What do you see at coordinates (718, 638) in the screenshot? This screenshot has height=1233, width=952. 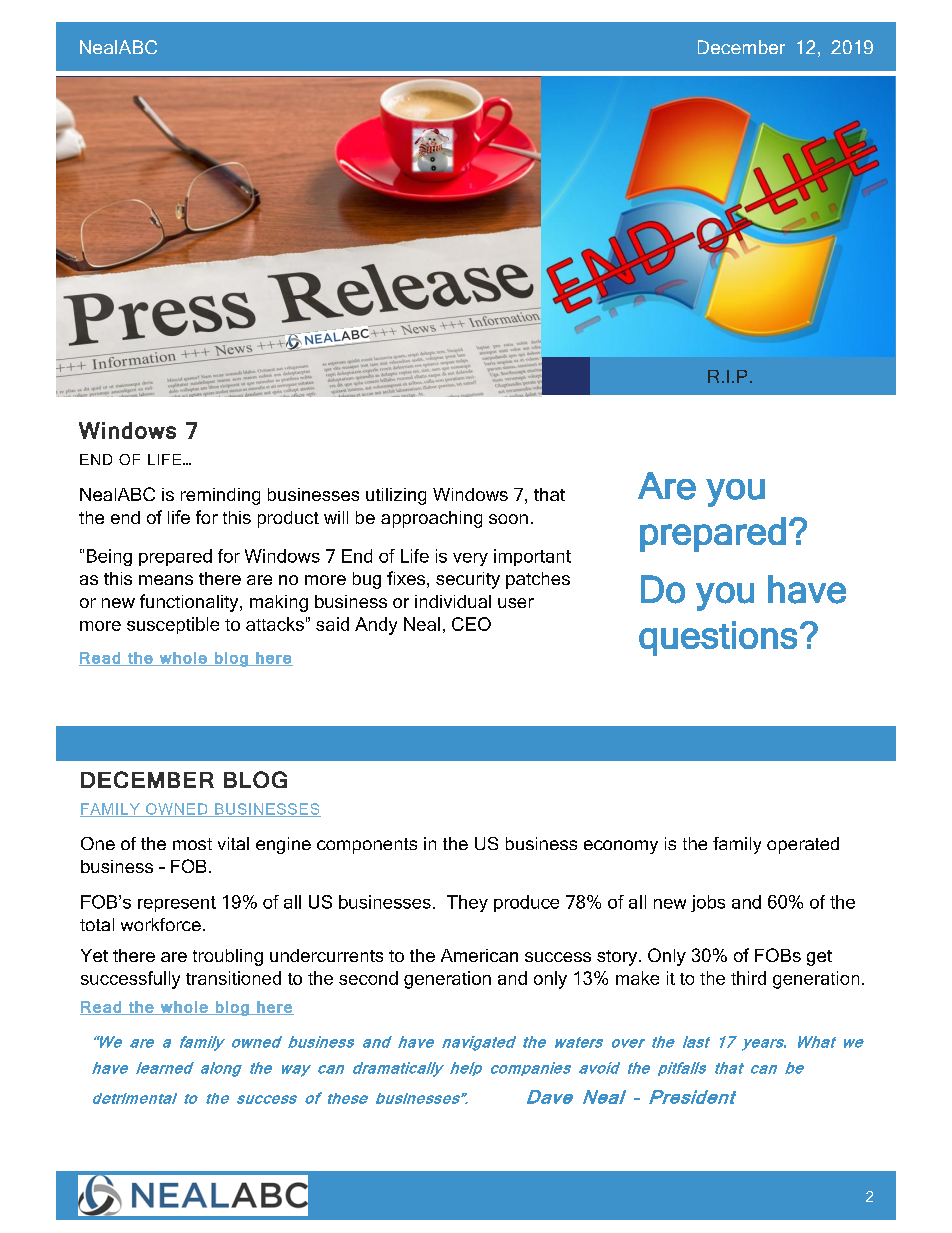 I see `questions` at bounding box center [718, 638].
